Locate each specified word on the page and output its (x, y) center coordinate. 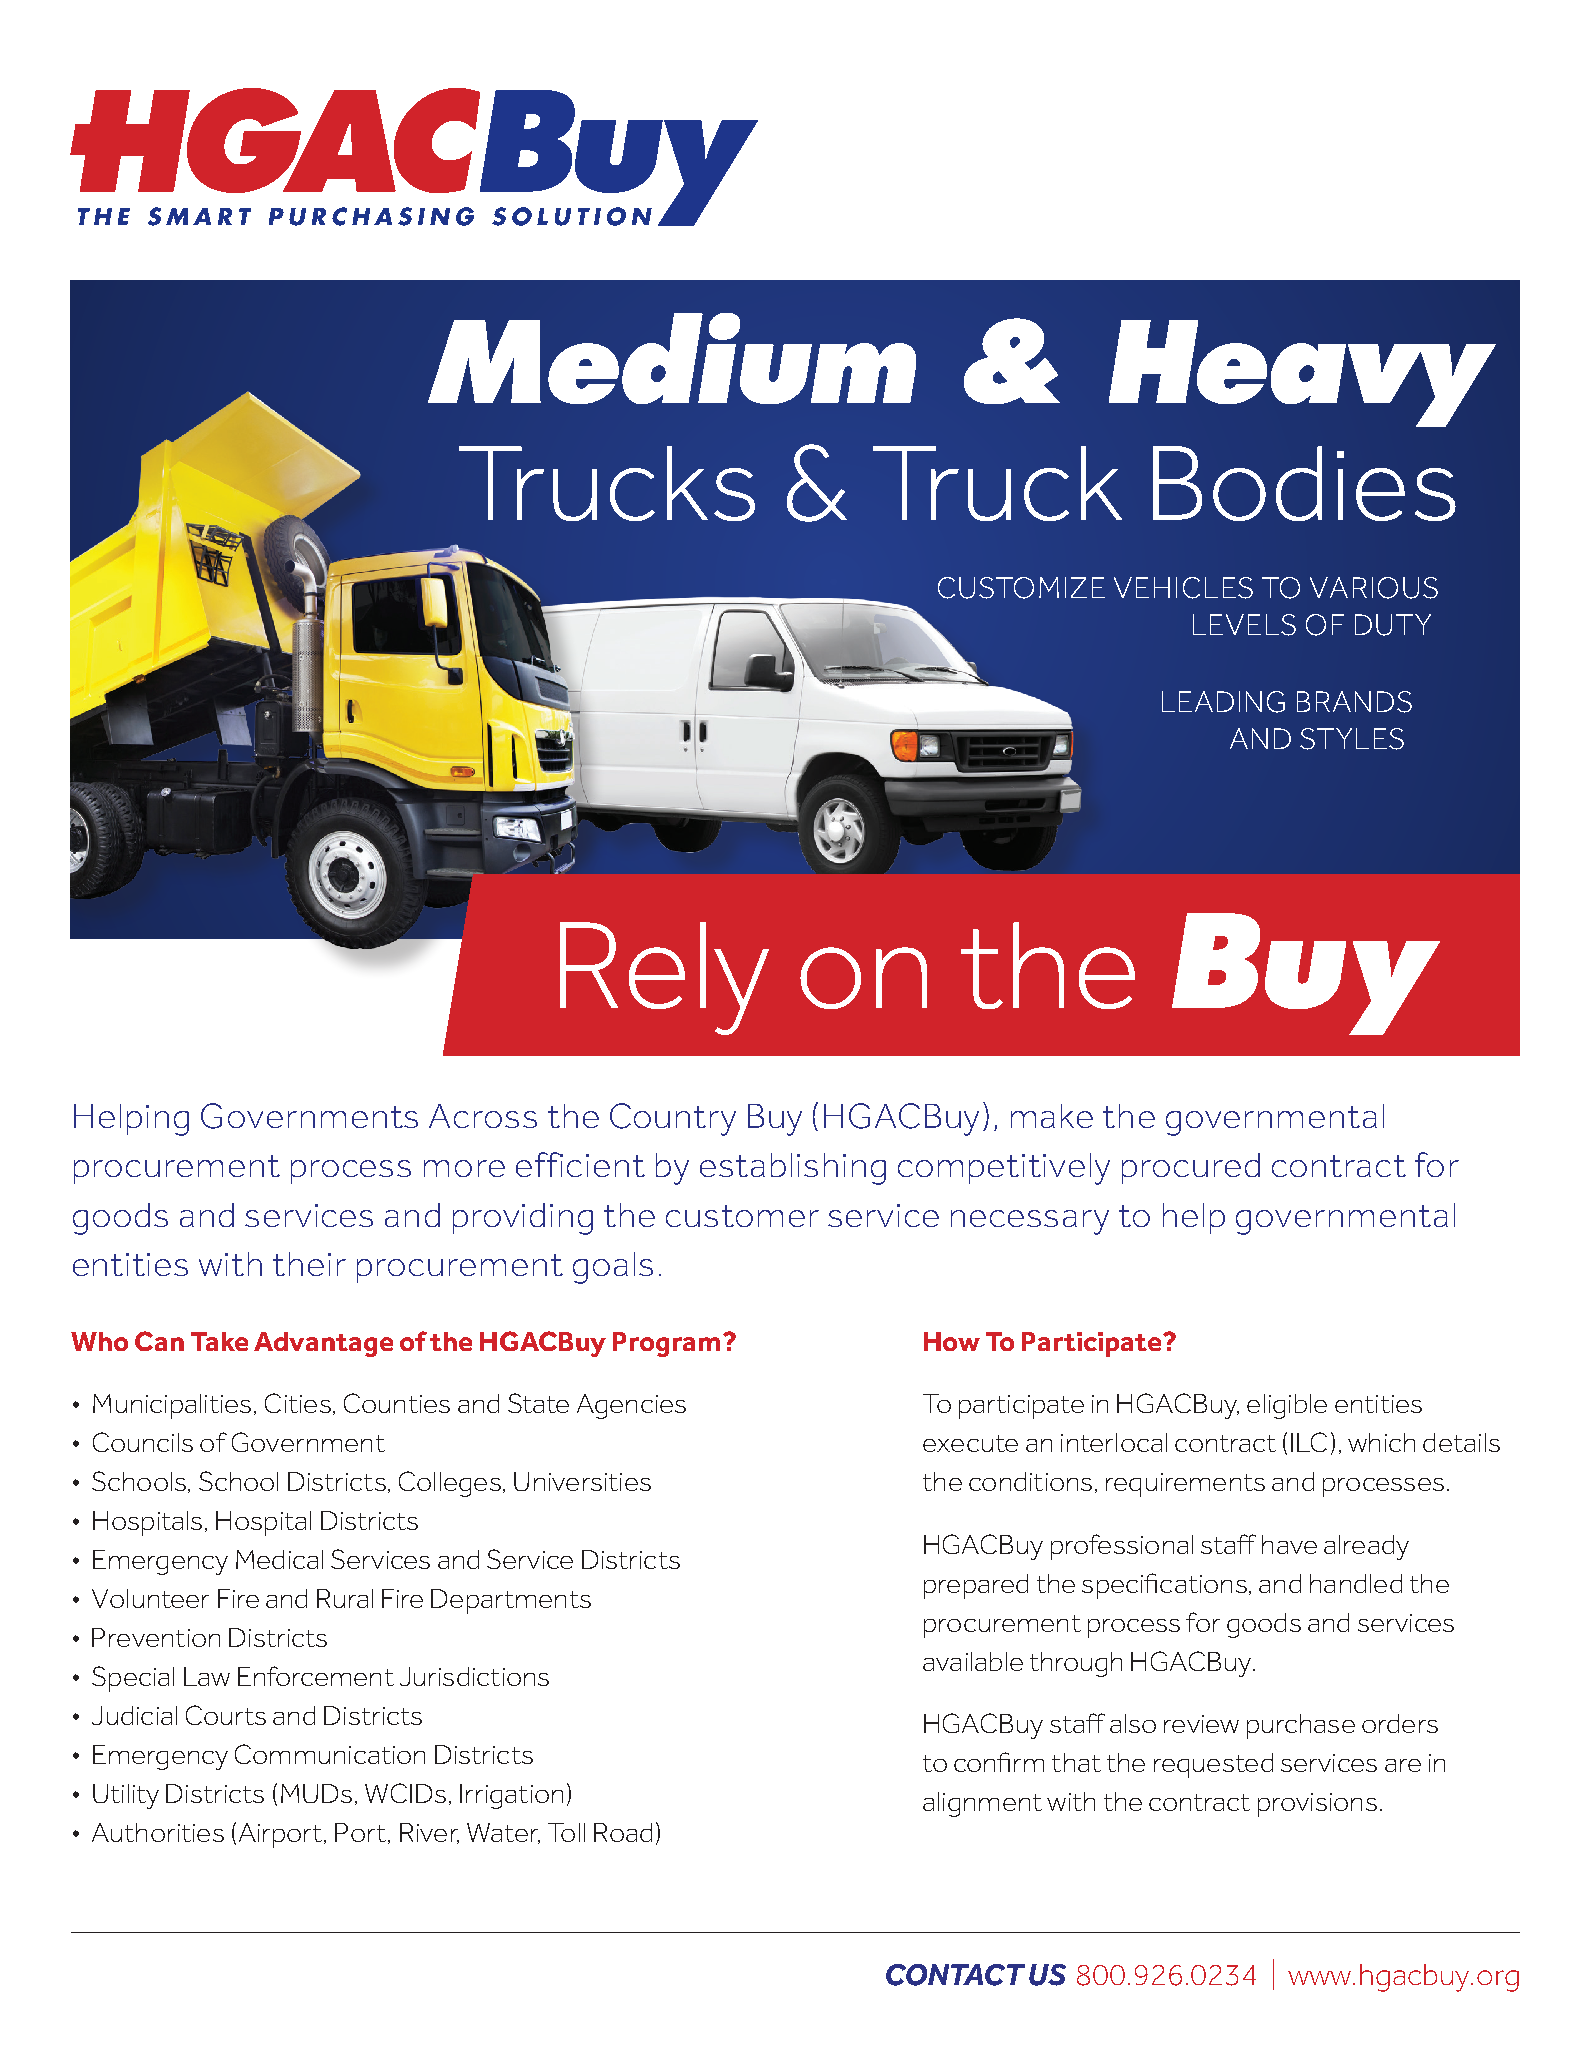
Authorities (158, 1832)
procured (1191, 1168)
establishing (793, 1169)
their (309, 1264)
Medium (672, 358)
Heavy (1302, 373)
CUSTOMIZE (1021, 588)
